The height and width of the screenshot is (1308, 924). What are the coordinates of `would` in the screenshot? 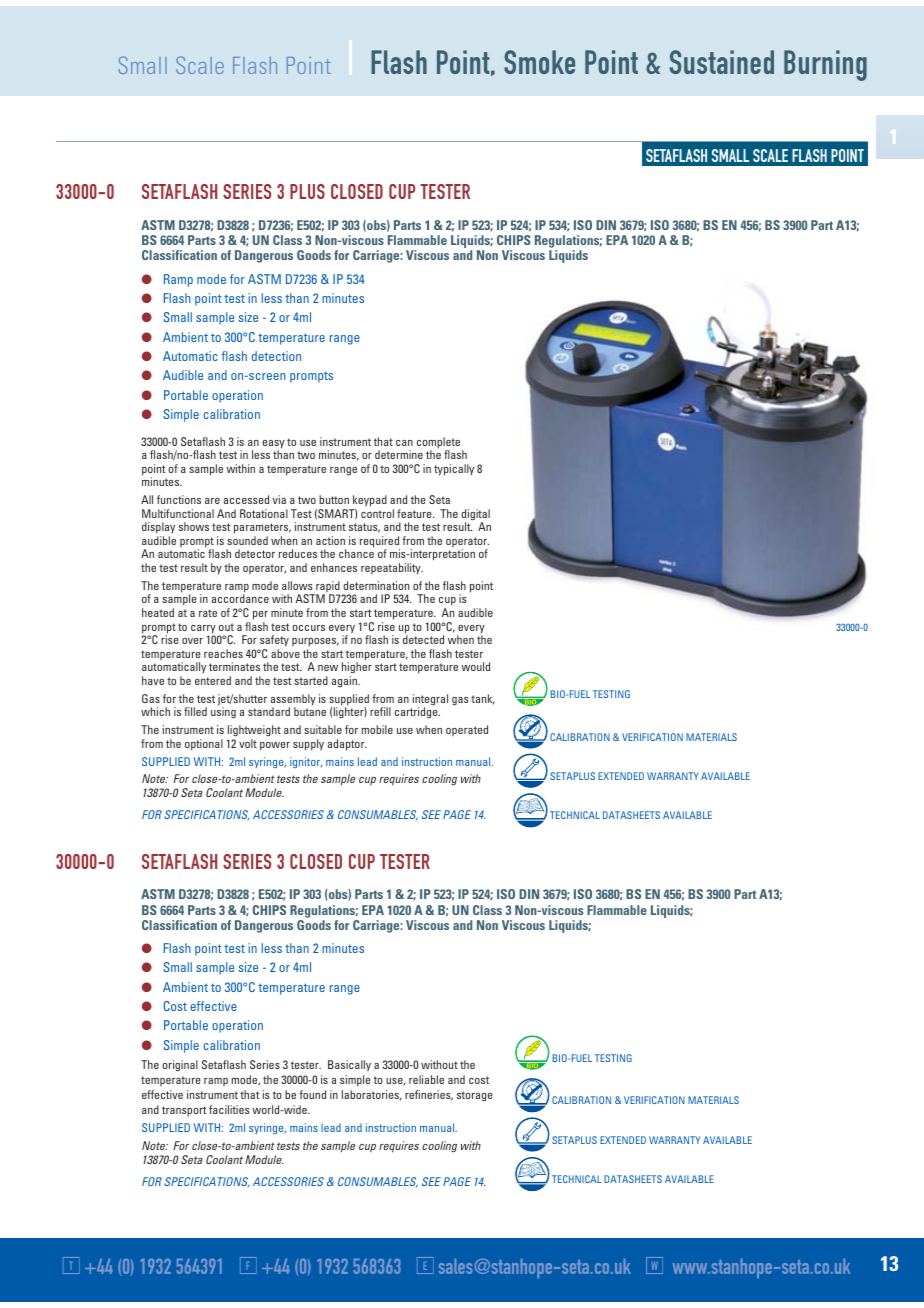 It's located at (475, 666).
